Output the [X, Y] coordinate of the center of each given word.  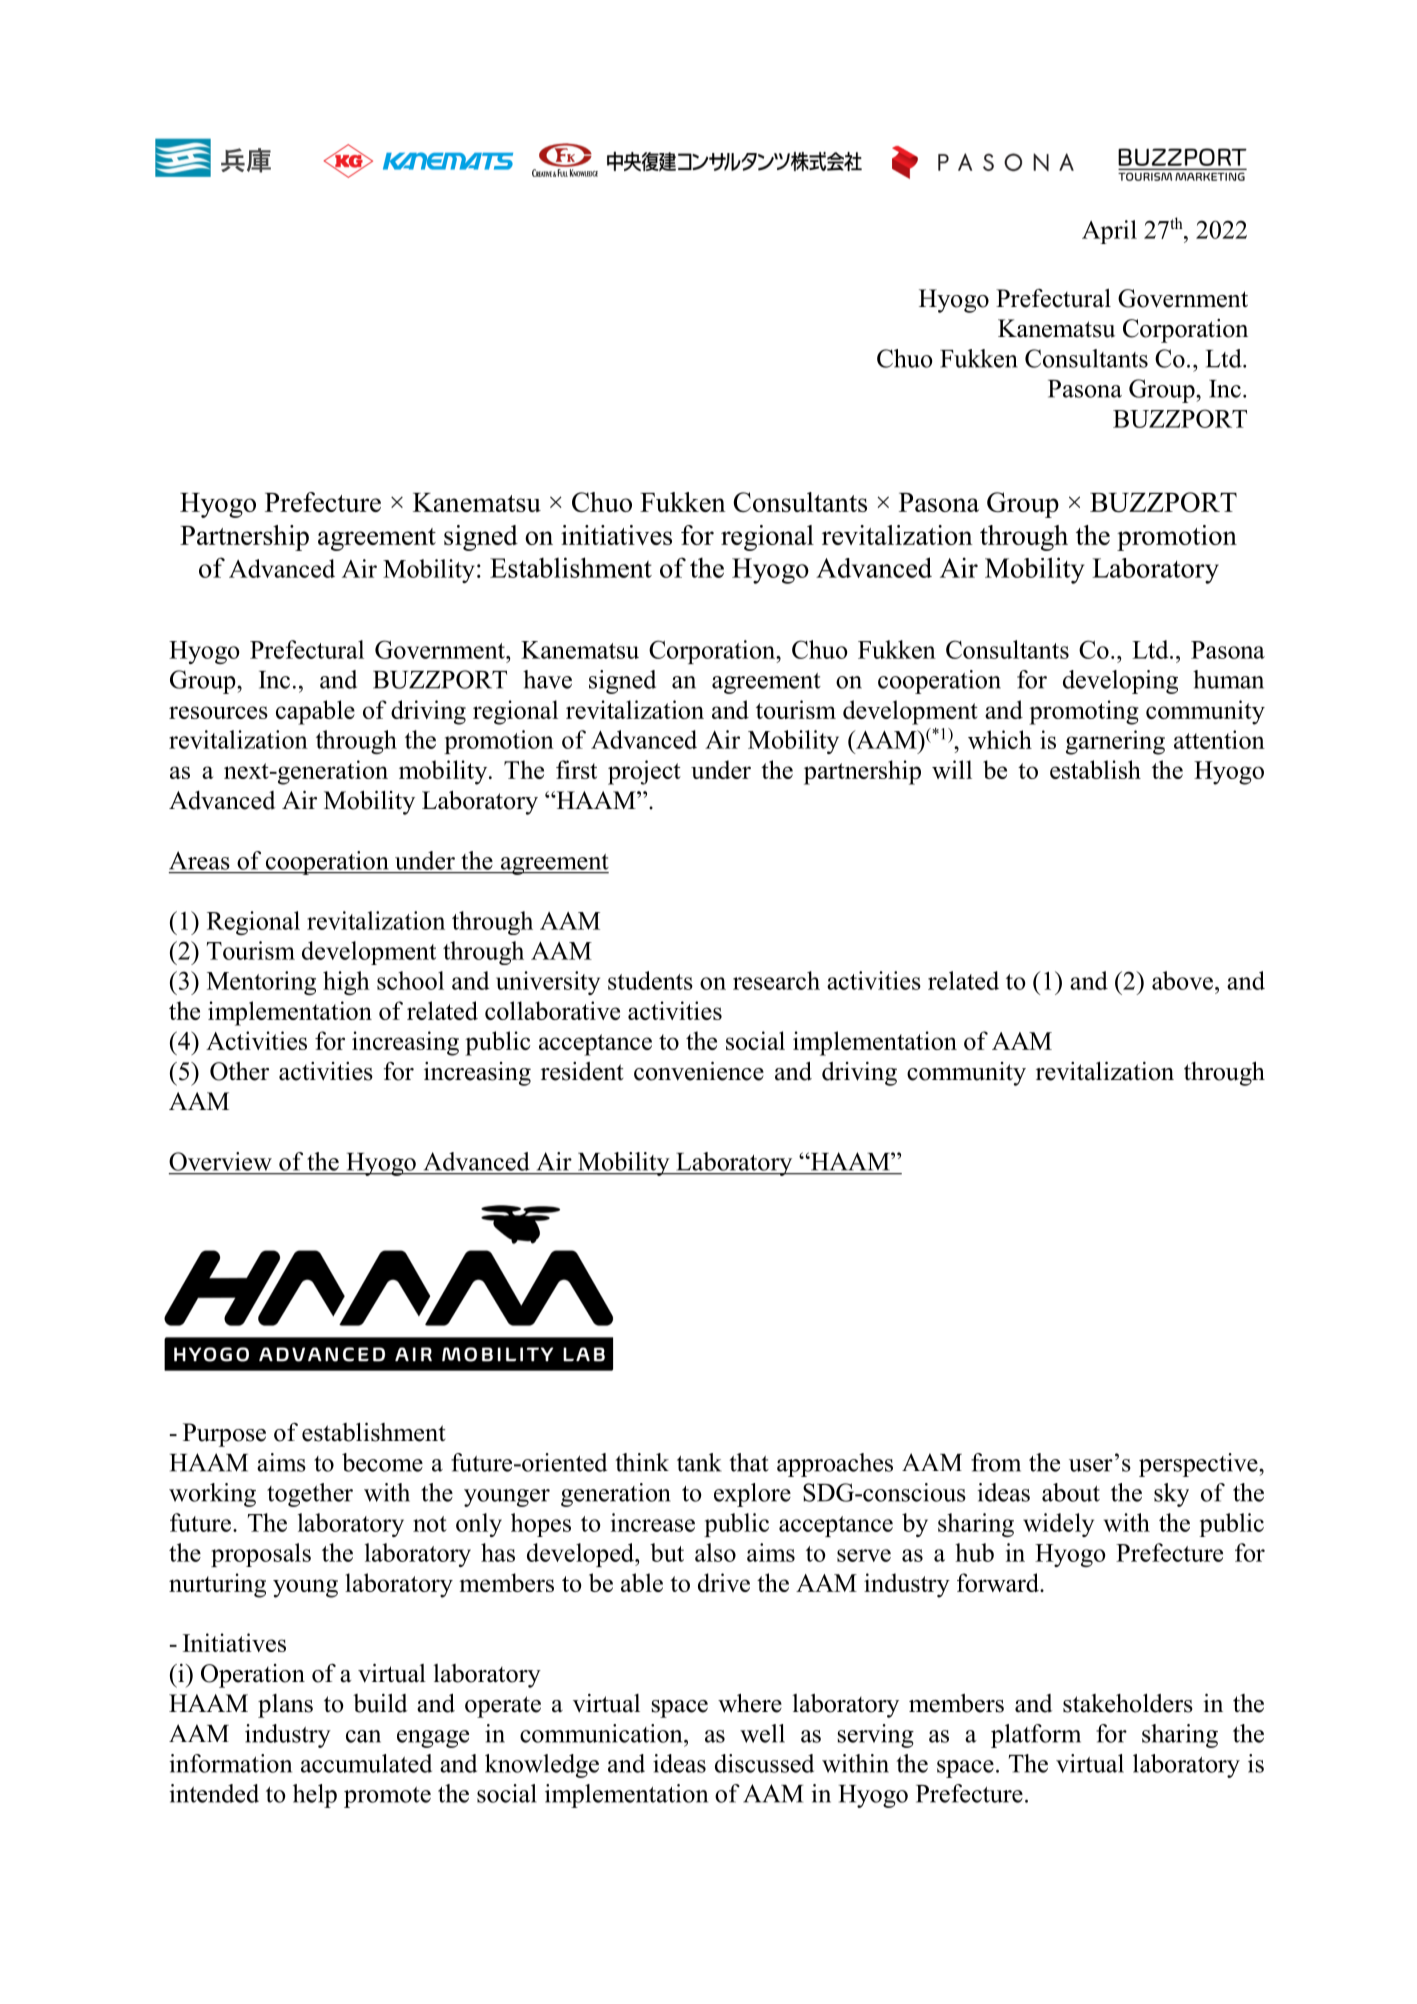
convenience [699, 1071]
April [1109, 232]
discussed [764, 1763]
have [547, 679]
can [363, 1736]
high [346, 983]
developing [1120, 682]
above [1182, 980]
